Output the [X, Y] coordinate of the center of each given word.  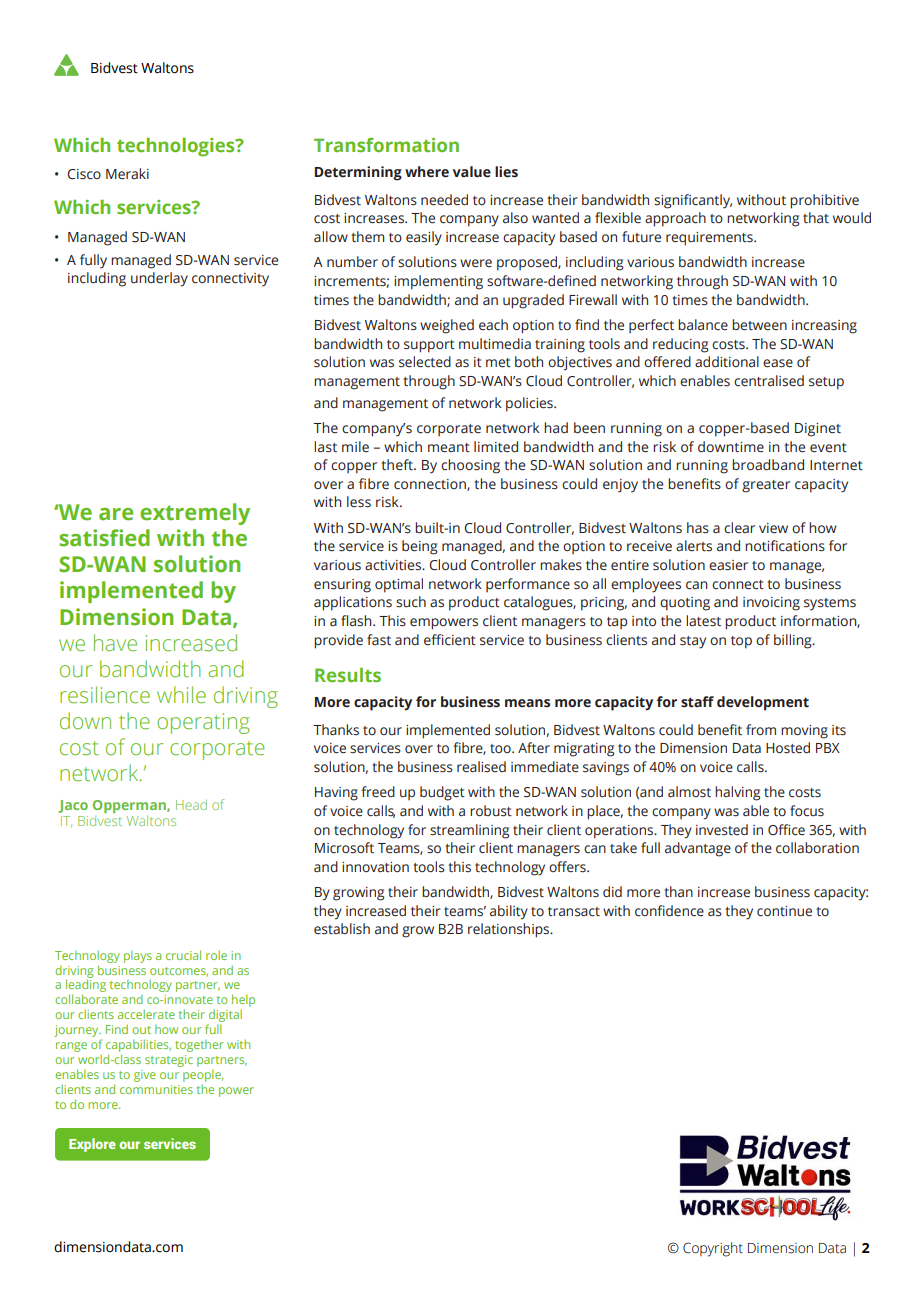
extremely [195, 514]
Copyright [713, 1249]
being [420, 547]
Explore [92, 1145]
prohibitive [824, 201]
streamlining [469, 831]
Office [786, 830]
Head [191, 804]
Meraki [127, 174]
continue [784, 911]
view [773, 528]
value [472, 172]
